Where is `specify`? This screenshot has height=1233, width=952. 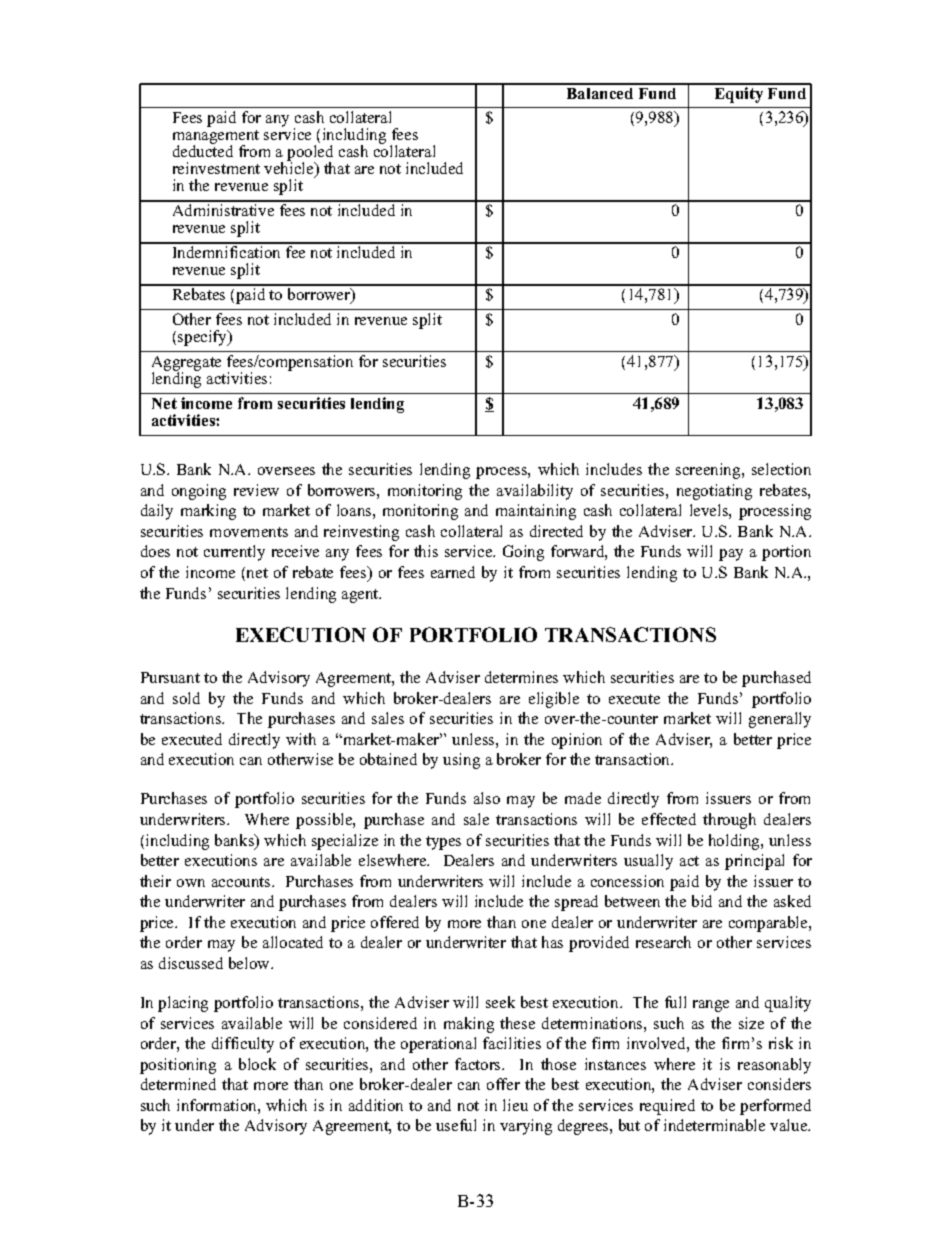
specify is located at coordinates (204, 338).
